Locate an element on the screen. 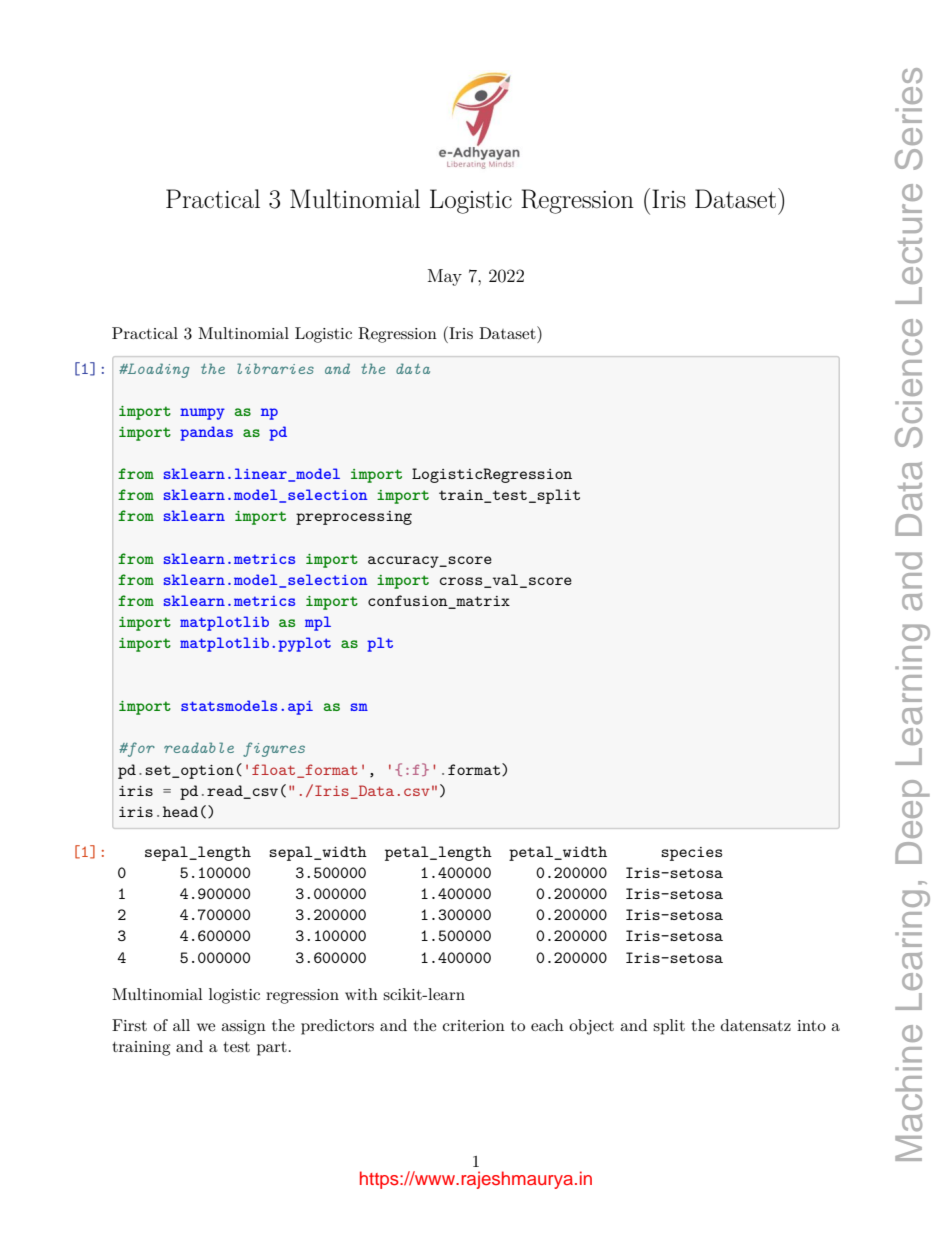 This screenshot has height=1233, width=952. pandas is located at coordinates (206, 433).
